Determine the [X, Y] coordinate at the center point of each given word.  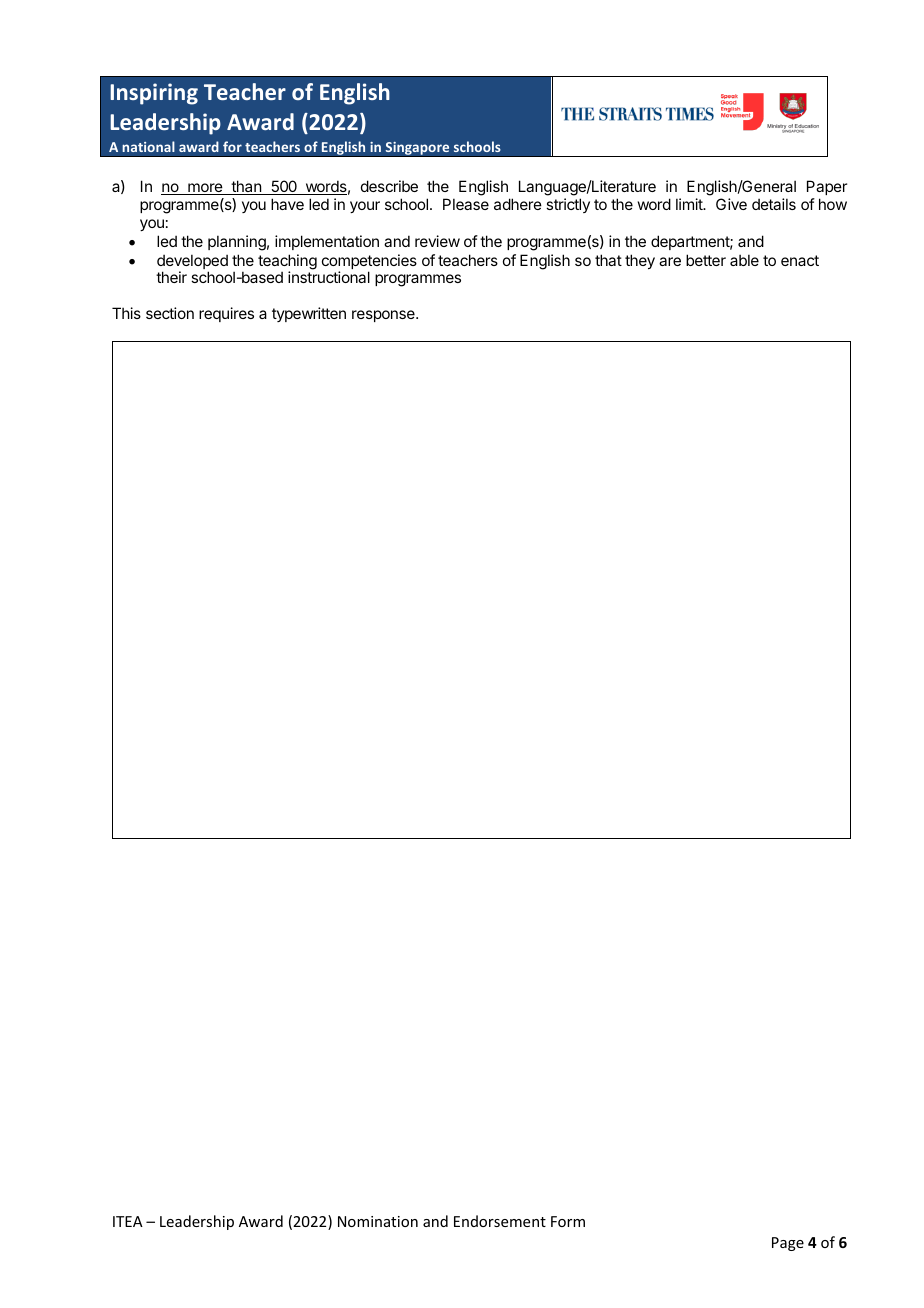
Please [466, 204]
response [384, 316]
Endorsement [500, 1221]
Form [568, 1221]
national [148, 146]
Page [788, 1244]
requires [226, 314]
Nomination [378, 1221]
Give [731, 204]
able [744, 260]
